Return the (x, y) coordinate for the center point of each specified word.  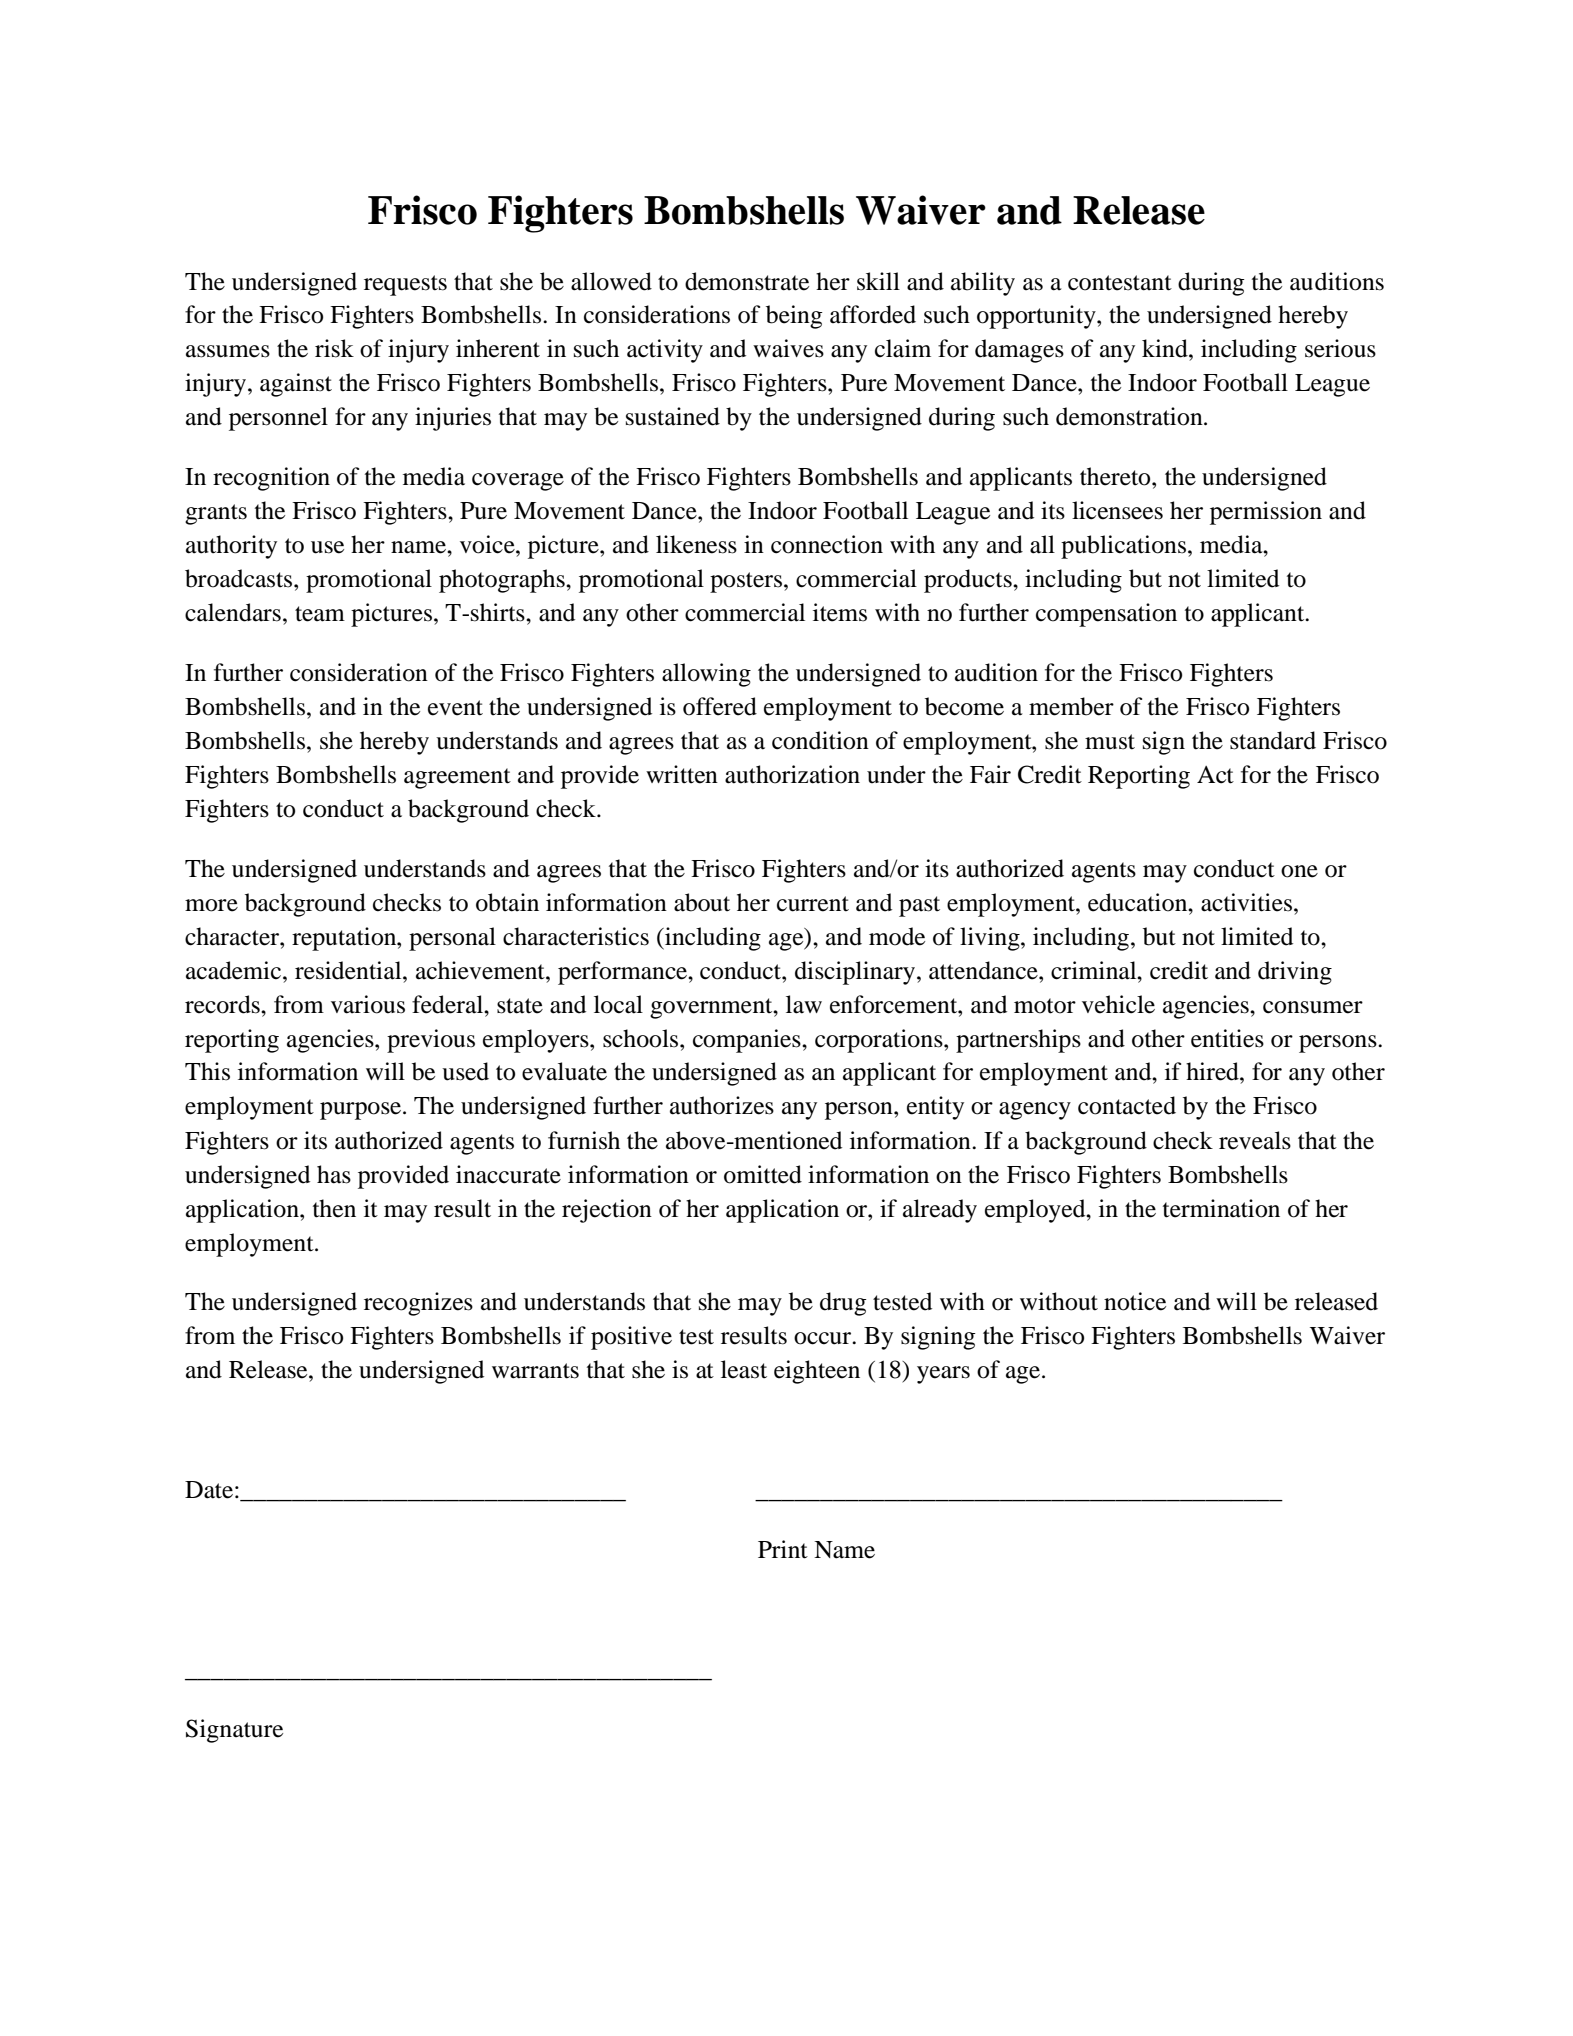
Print (783, 1549)
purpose (362, 1111)
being (794, 317)
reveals (1255, 1140)
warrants (535, 1371)
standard (1273, 740)
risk (334, 348)
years (943, 1375)
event (455, 708)
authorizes (722, 1105)
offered (720, 706)
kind (1166, 348)
